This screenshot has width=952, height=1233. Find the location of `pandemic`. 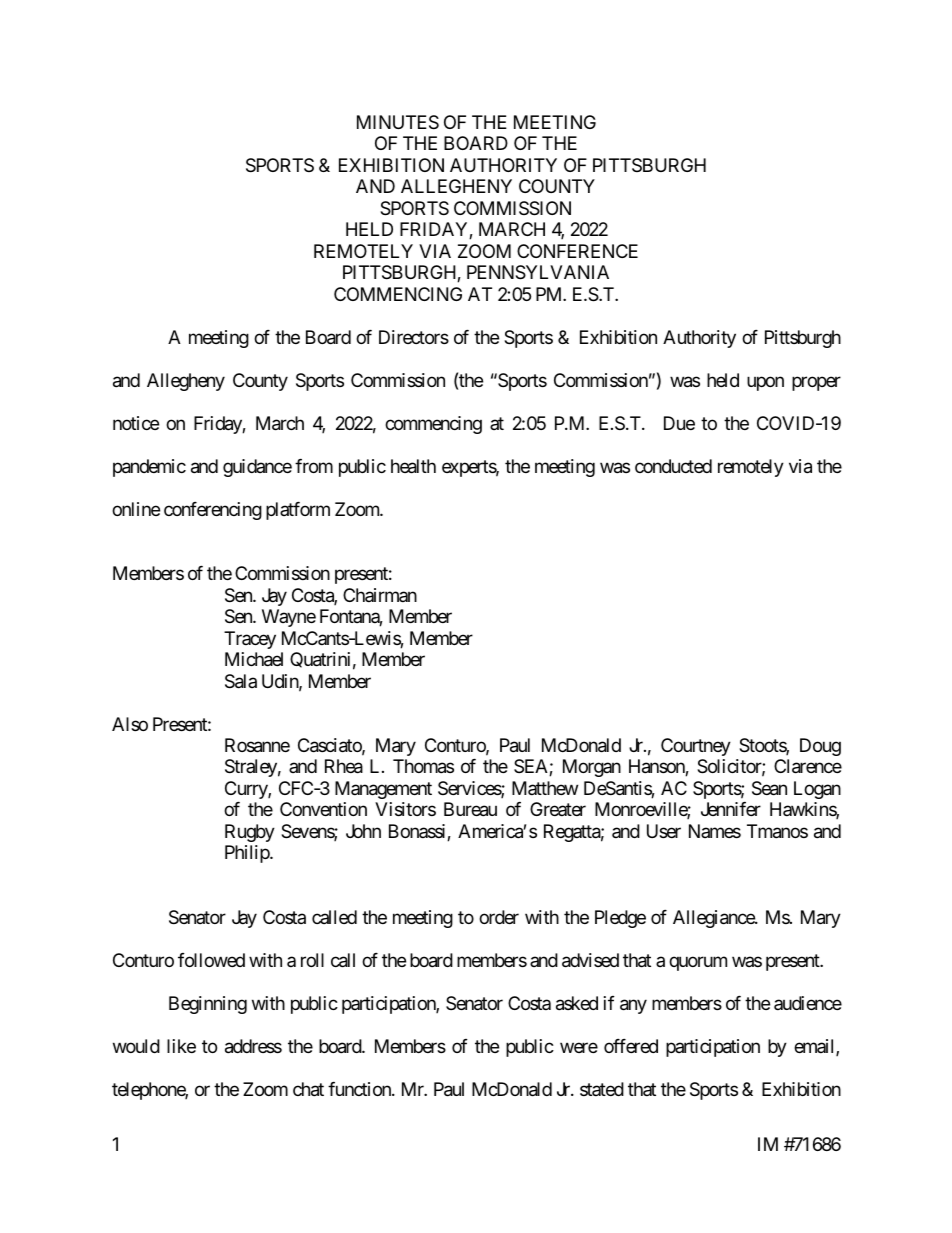

pandemic is located at coordinates (149, 468).
